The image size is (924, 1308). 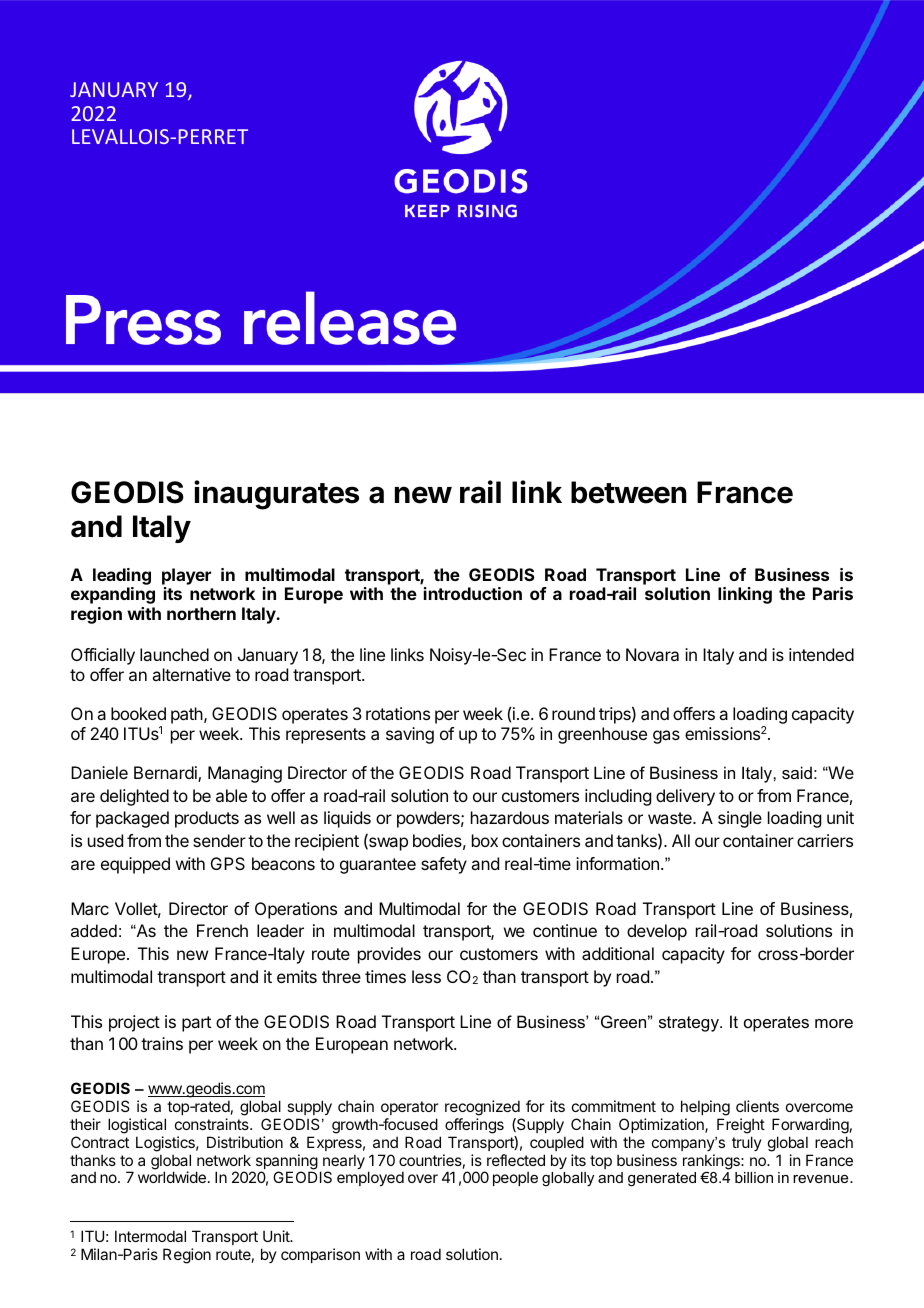 What do you see at coordinates (166, 774) in the screenshot?
I see `Bernardi` at bounding box center [166, 774].
